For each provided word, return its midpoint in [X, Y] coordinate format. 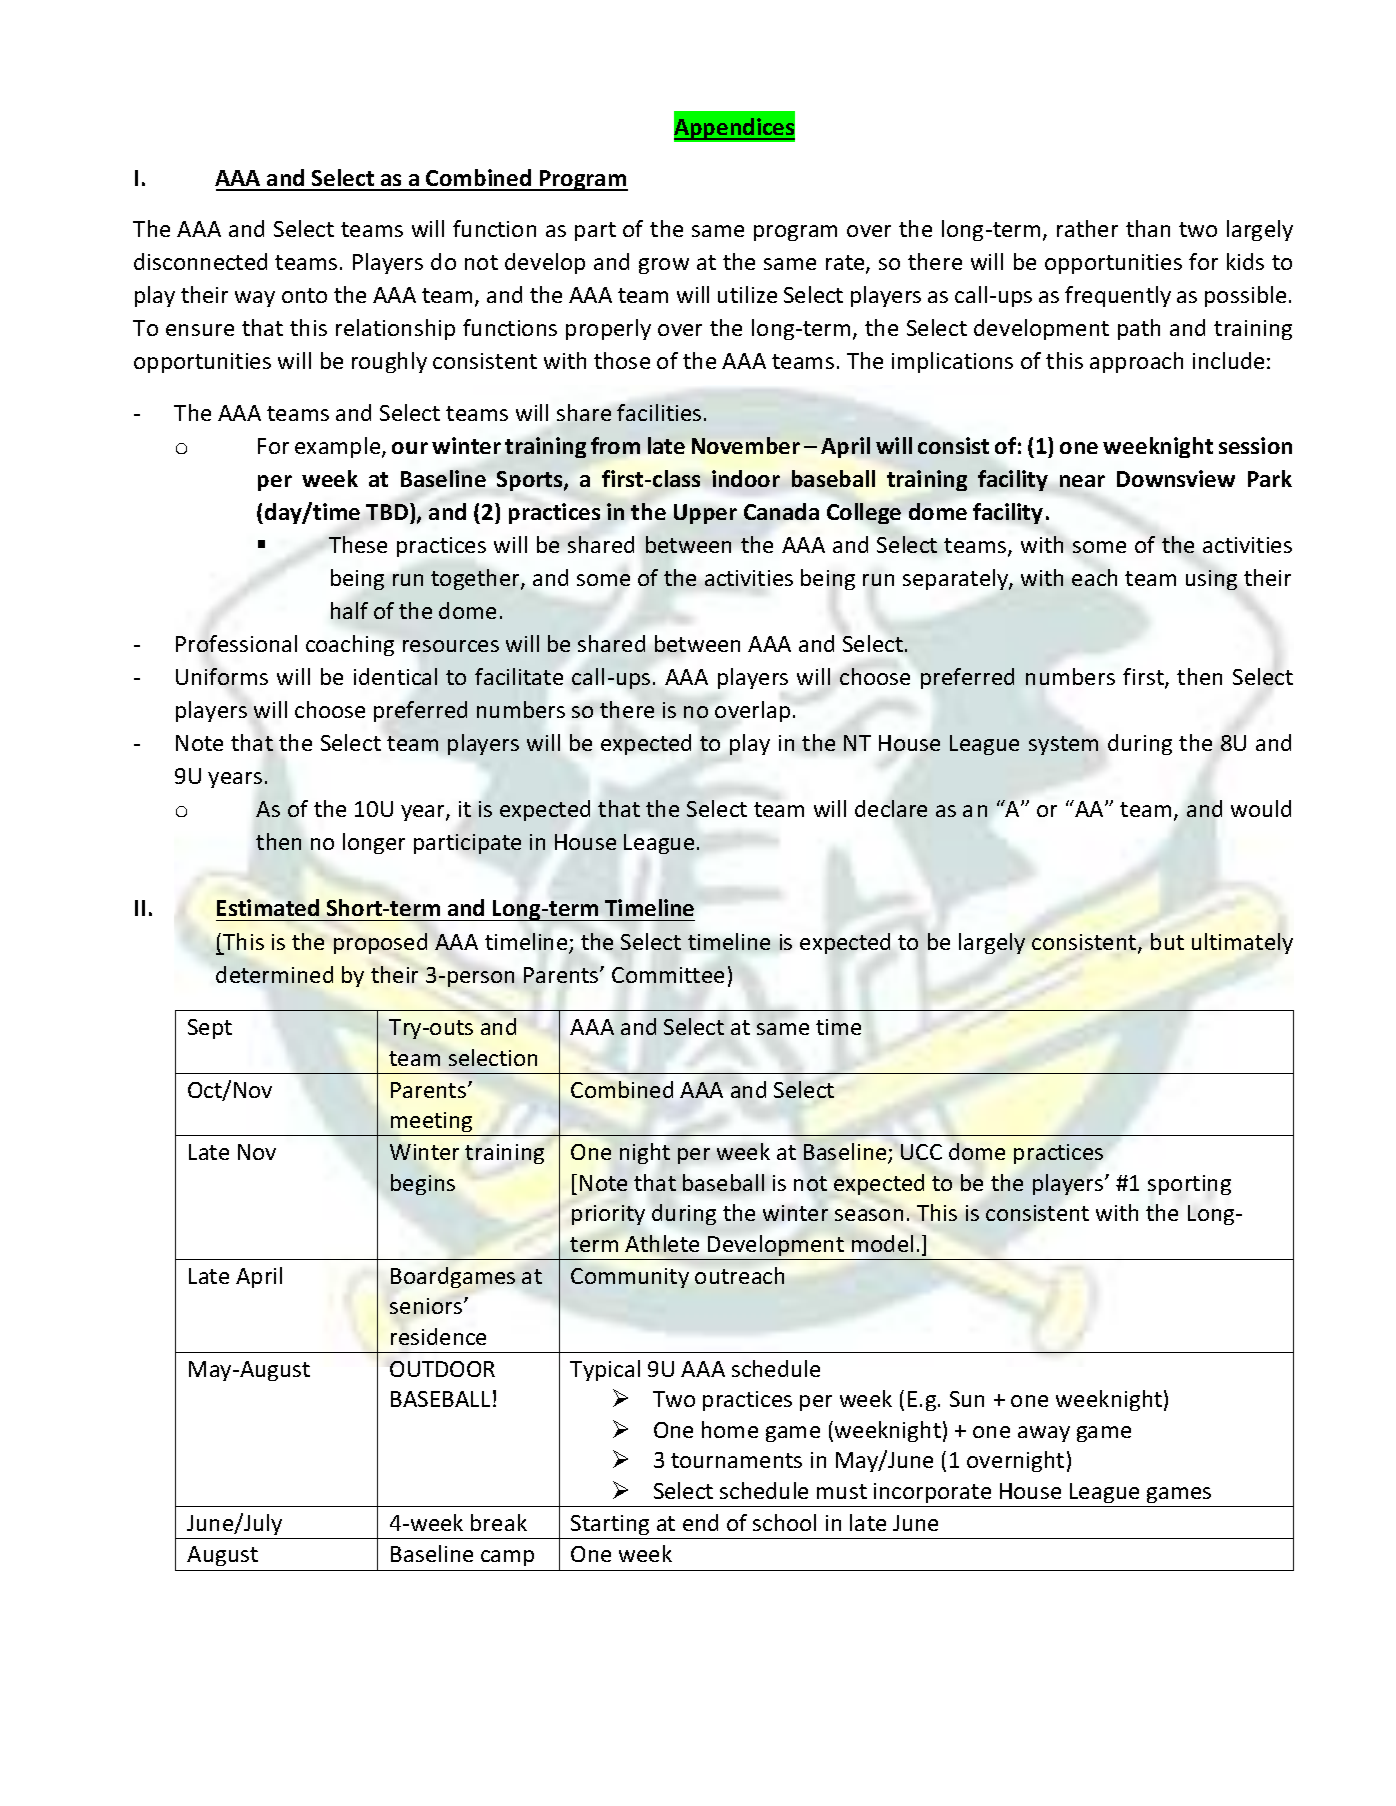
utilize [747, 294]
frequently [1118, 296]
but [1167, 941]
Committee [668, 975]
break [499, 1522]
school [784, 1522]
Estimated [268, 907]
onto [304, 295]
